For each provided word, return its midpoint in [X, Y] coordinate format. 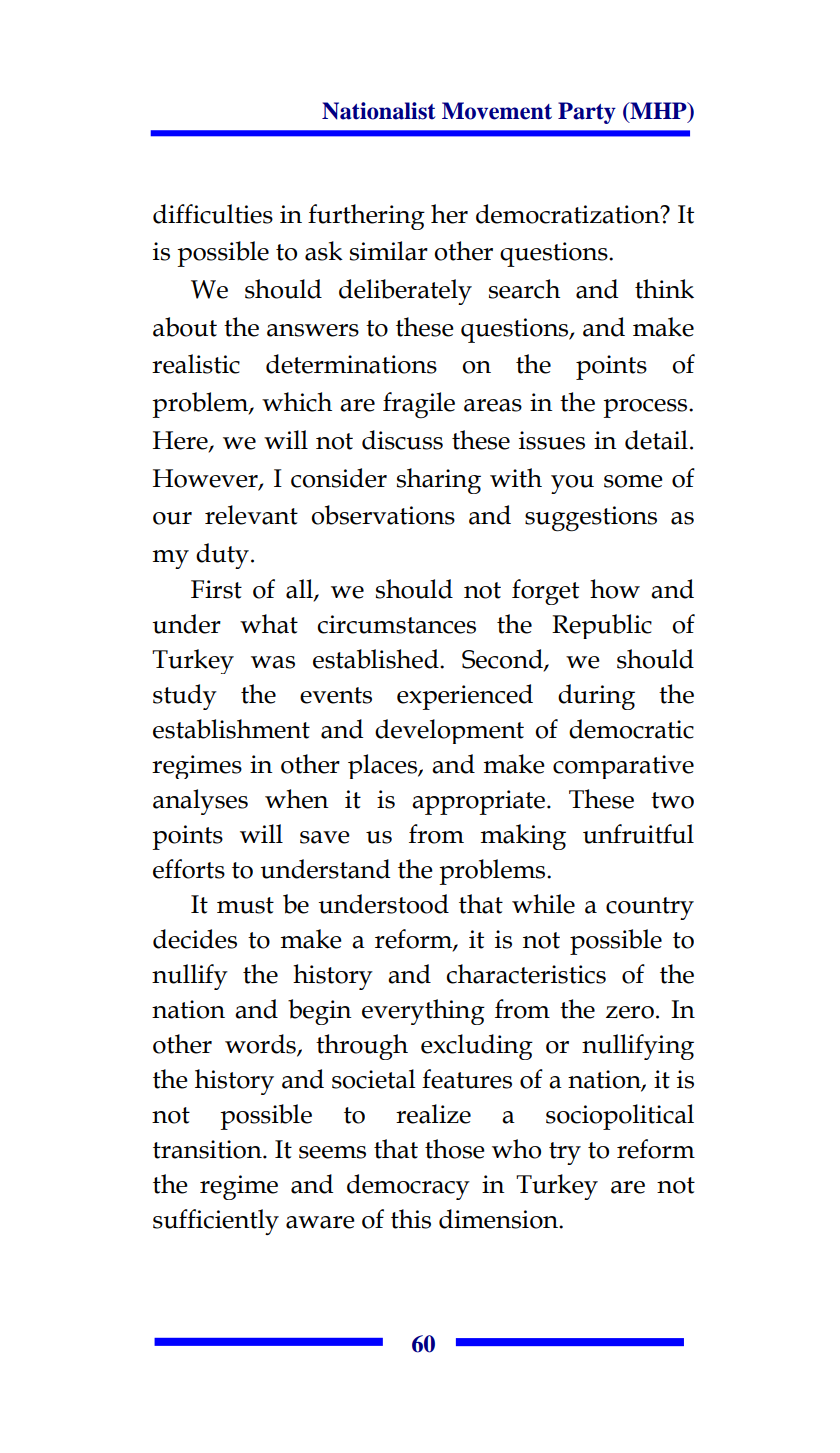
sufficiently [216, 1222]
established [377, 659]
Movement [497, 111]
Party [587, 113]
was [273, 662]
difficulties [213, 214]
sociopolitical [620, 1117]
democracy [408, 1187]
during [596, 697]
